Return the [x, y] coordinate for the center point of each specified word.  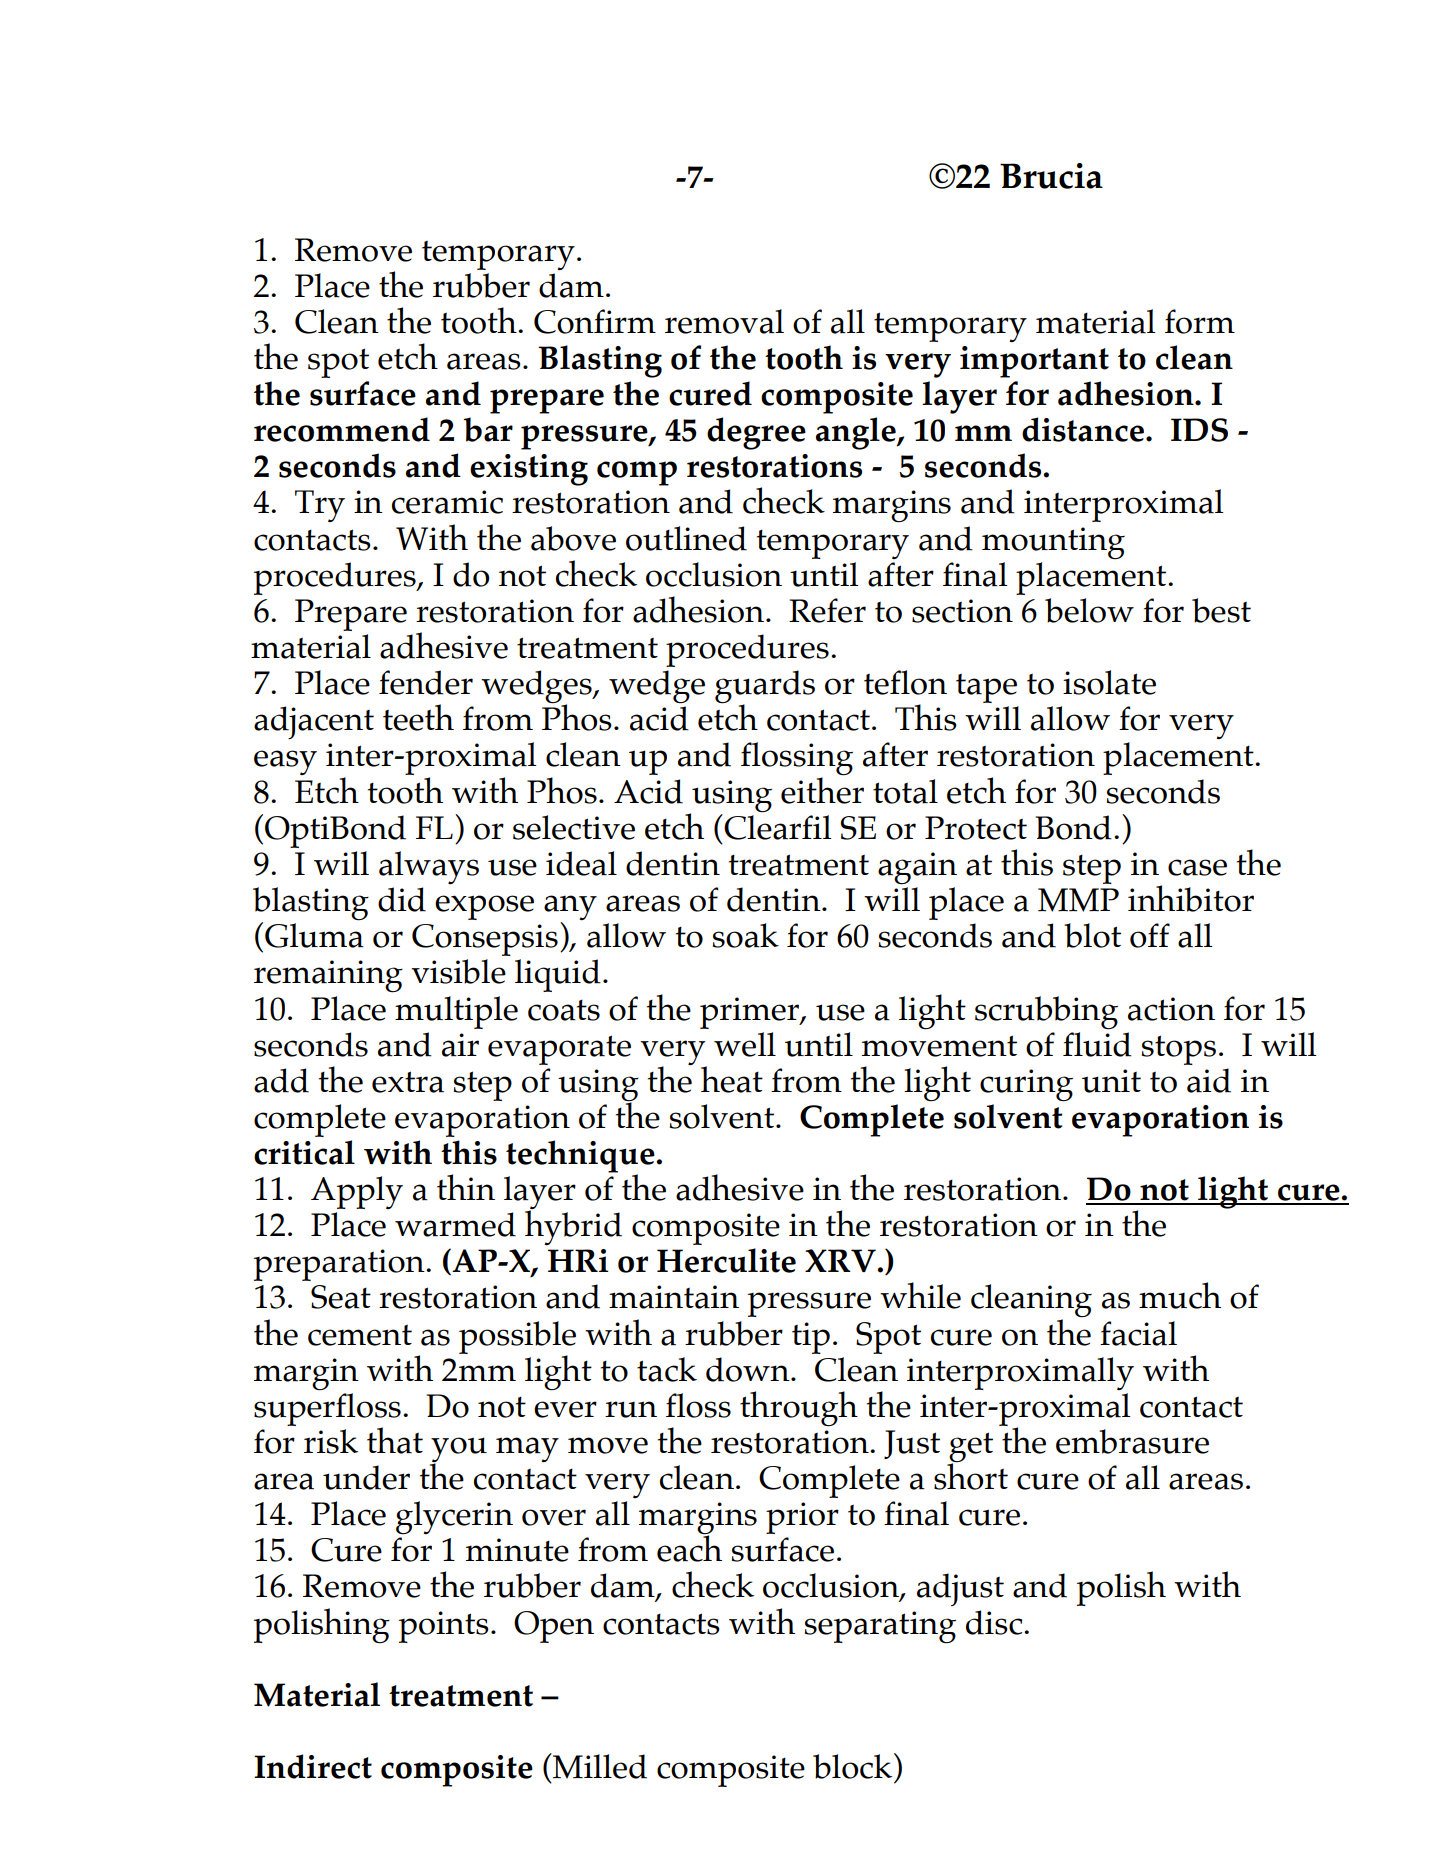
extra [408, 1082]
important [1034, 362]
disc [995, 1622]
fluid [1097, 1043]
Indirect [313, 1766]
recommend [342, 429]
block [854, 1766]
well [745, 1044]
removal [724, 321]
